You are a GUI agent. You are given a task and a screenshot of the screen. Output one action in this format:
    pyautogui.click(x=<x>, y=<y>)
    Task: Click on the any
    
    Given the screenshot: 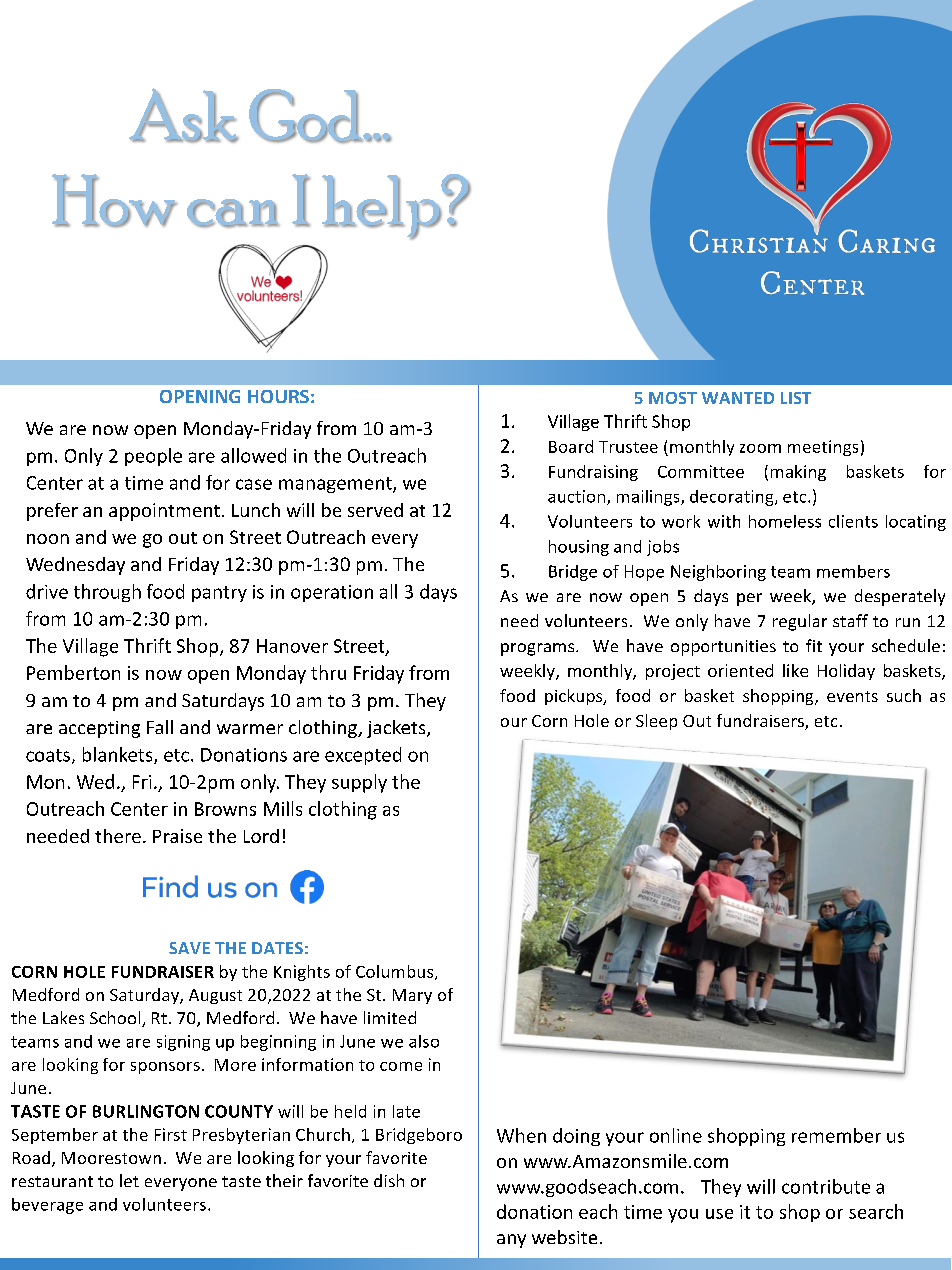 What is the action you would take?
    pyautogui.click(x=511, y=1241)
